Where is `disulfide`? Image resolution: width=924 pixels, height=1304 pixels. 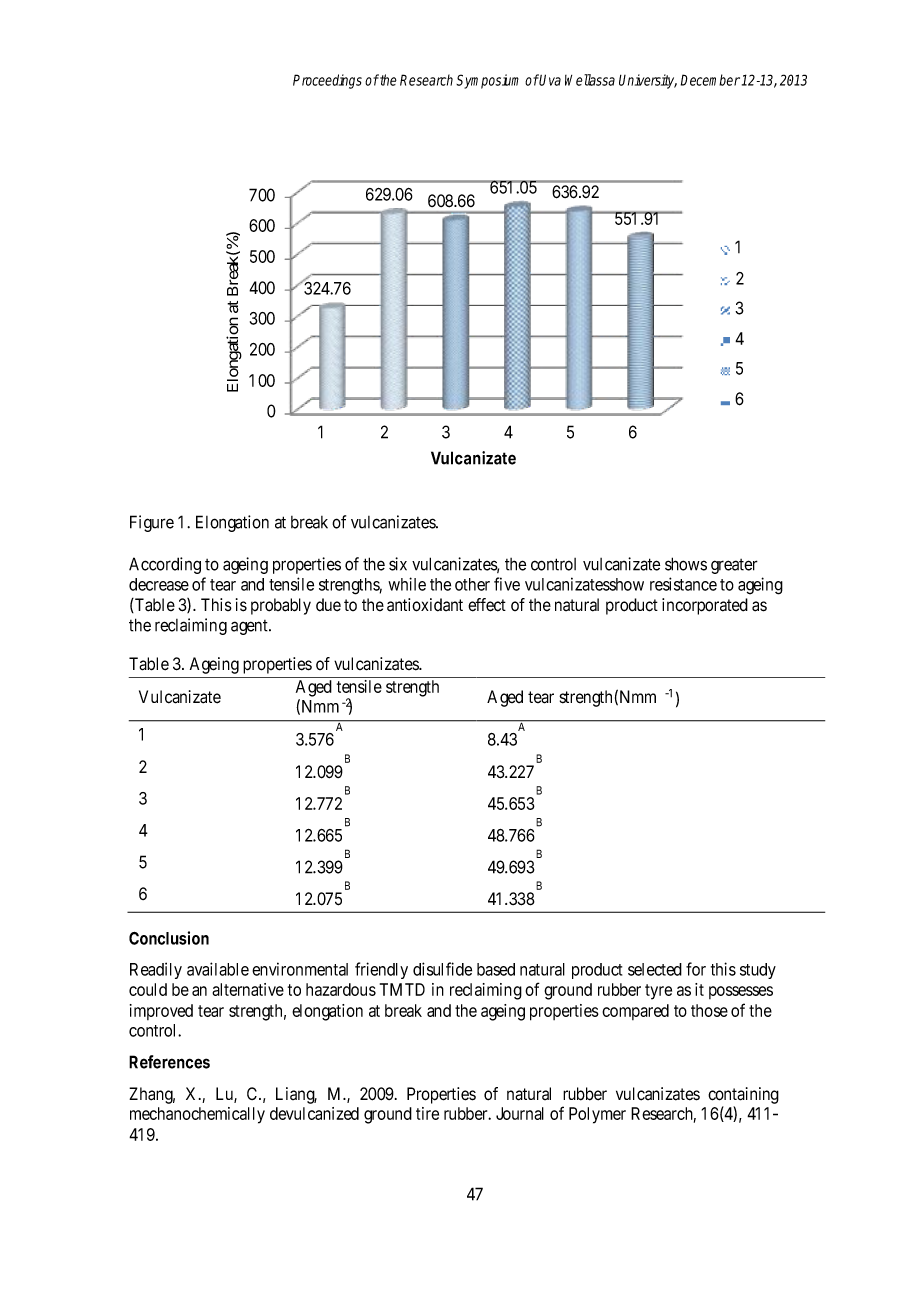 disulfide is located at coordinates (442, 969).
